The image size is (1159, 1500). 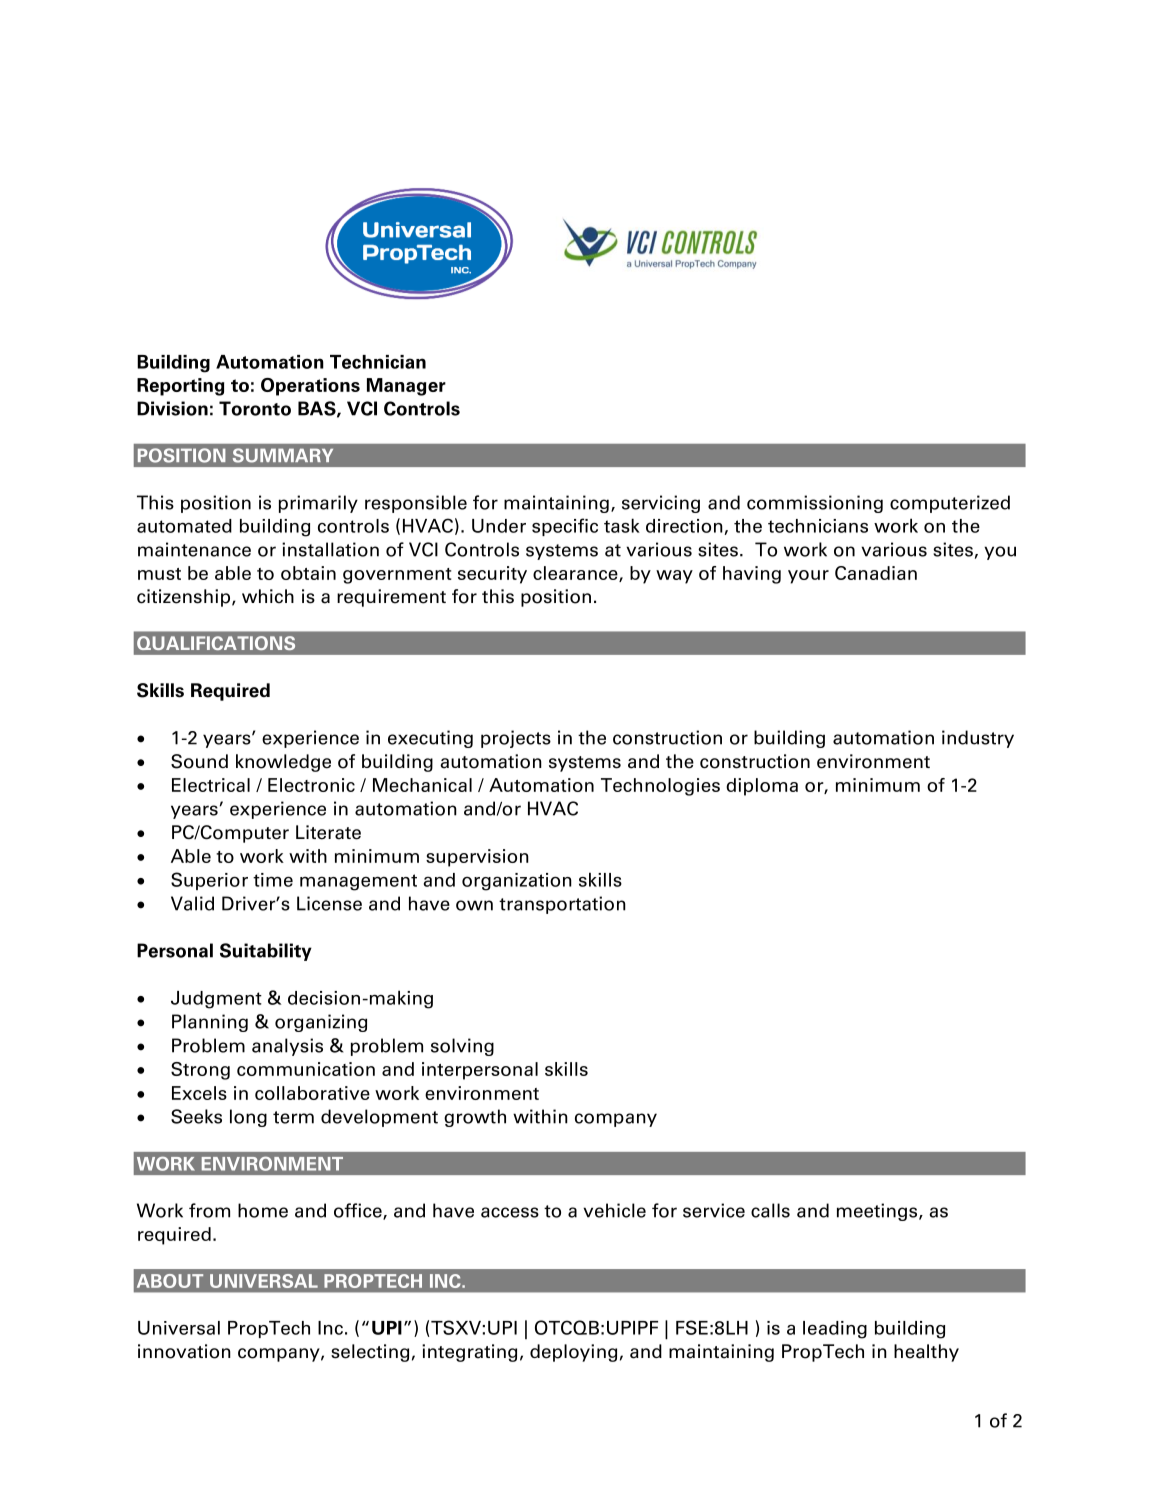 What do you see at coordinates (184, 1351) in the screenshot?
I see `innovation` at bounding box center [184, 1351].
